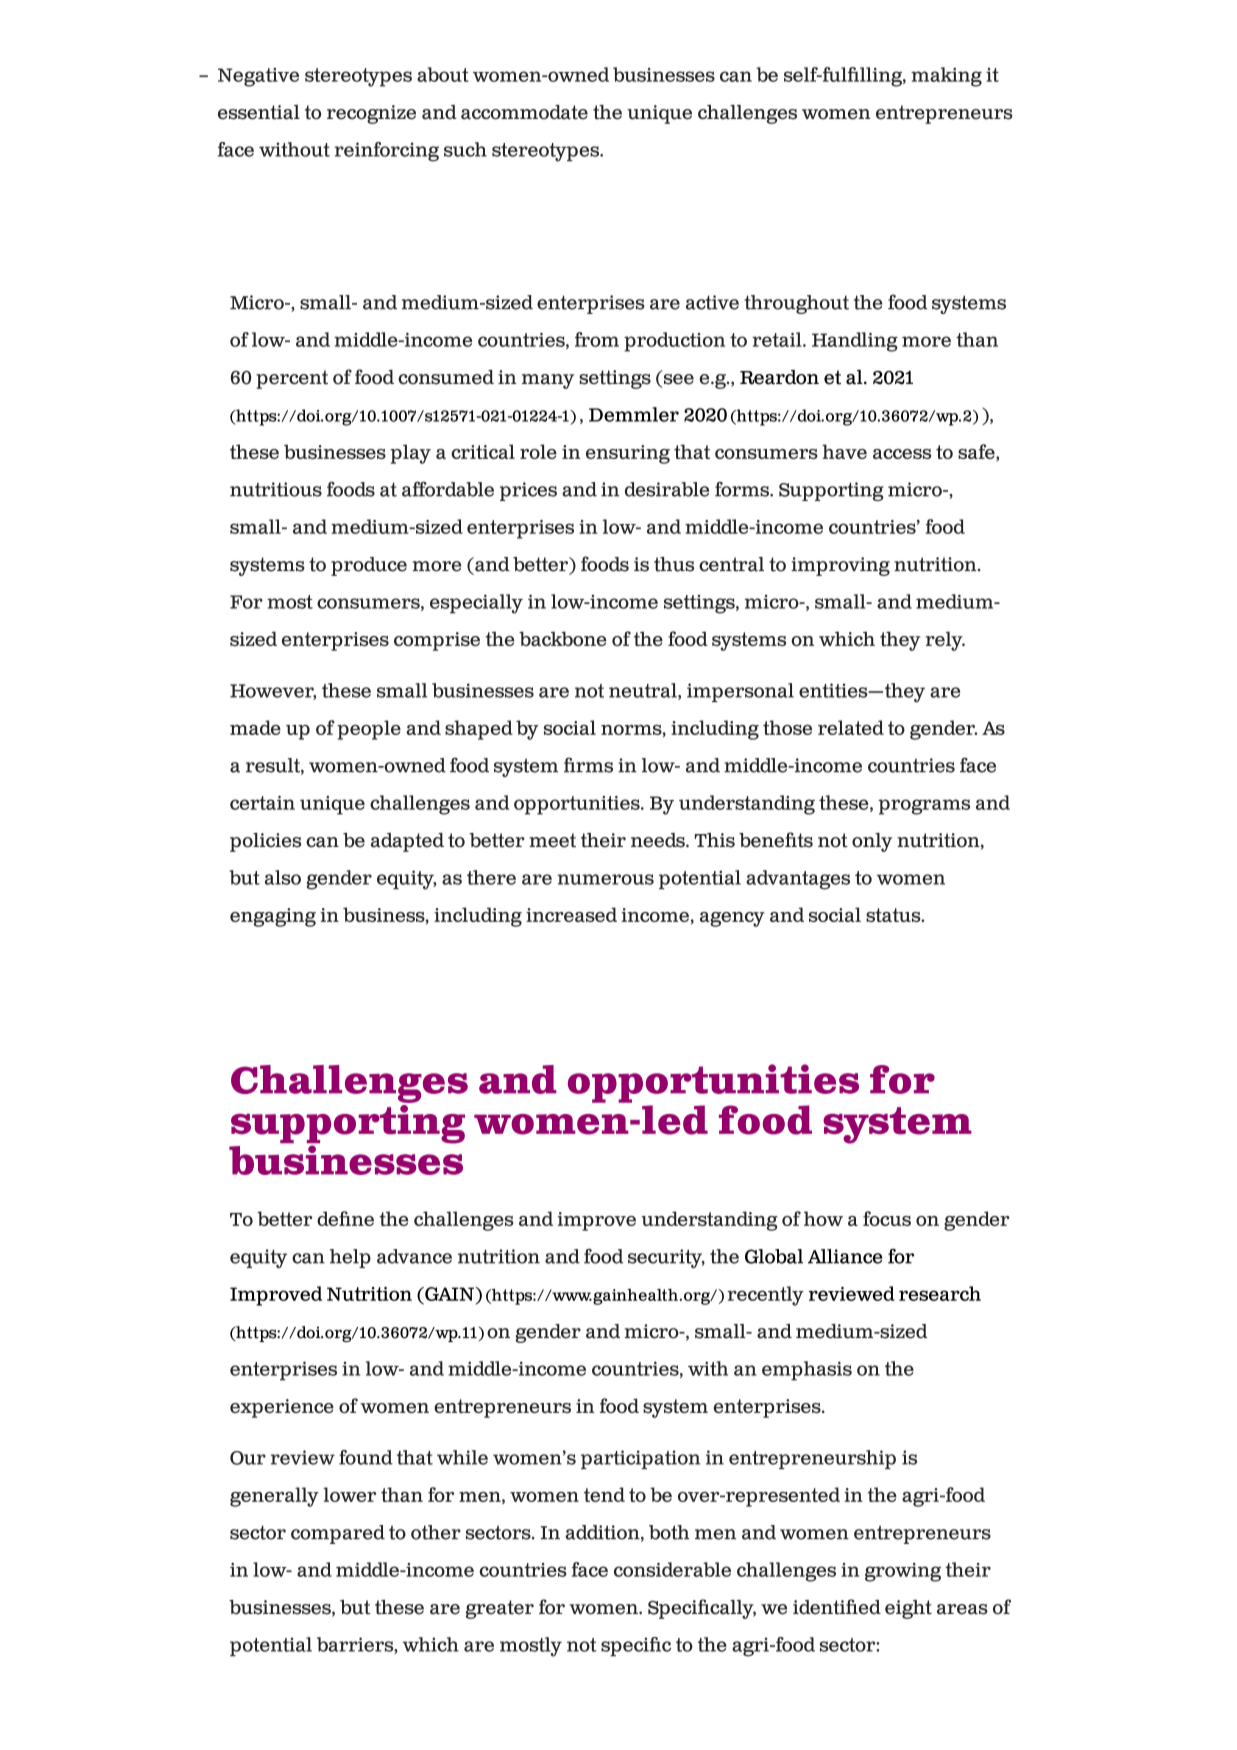  What do you see at coordinates (350, 1258) in the image?
I see `help` at bounding box center [350, 1258].
